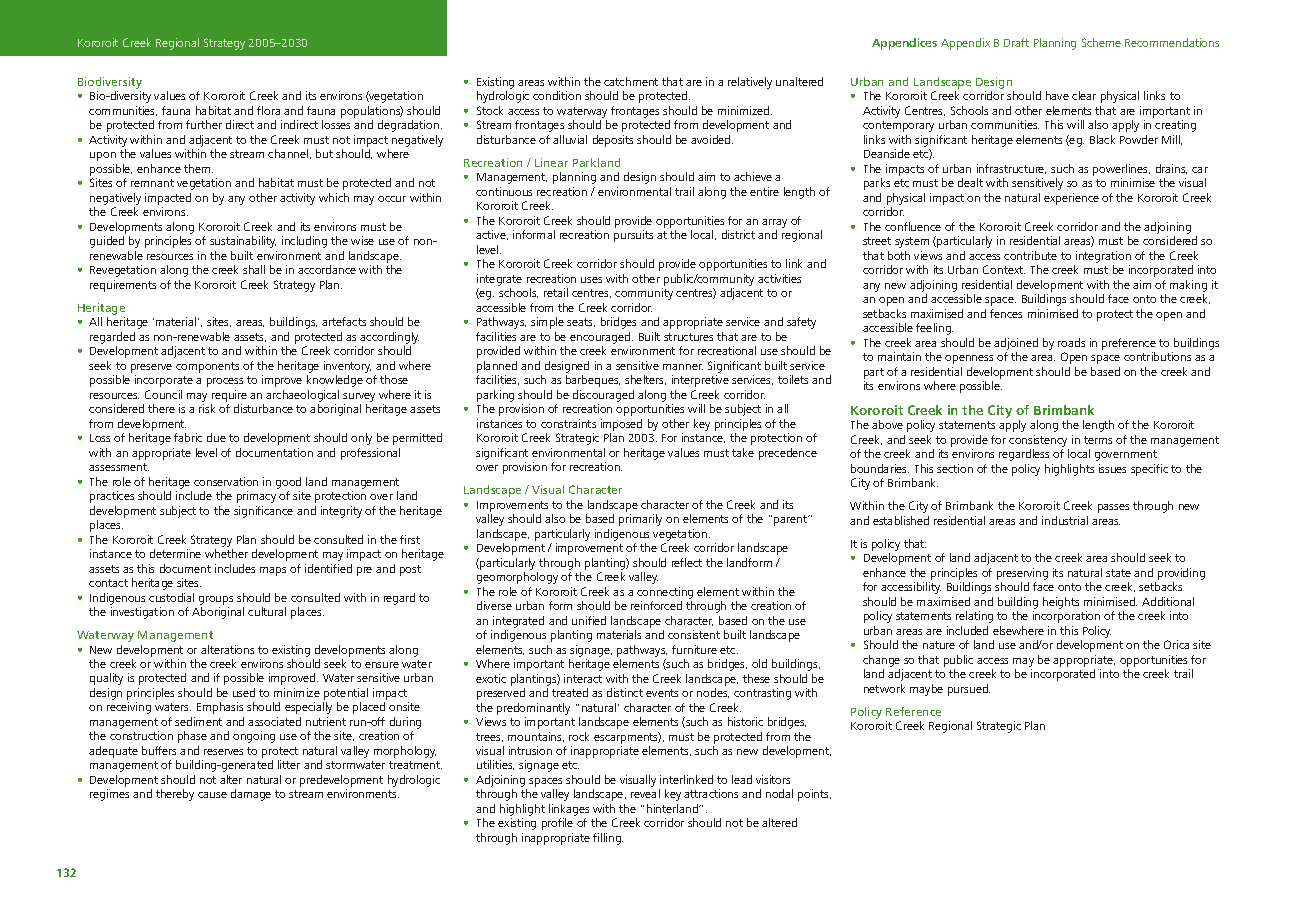 This document has width=1297, height=924. I want to click on consistent, so click(694, 634).
